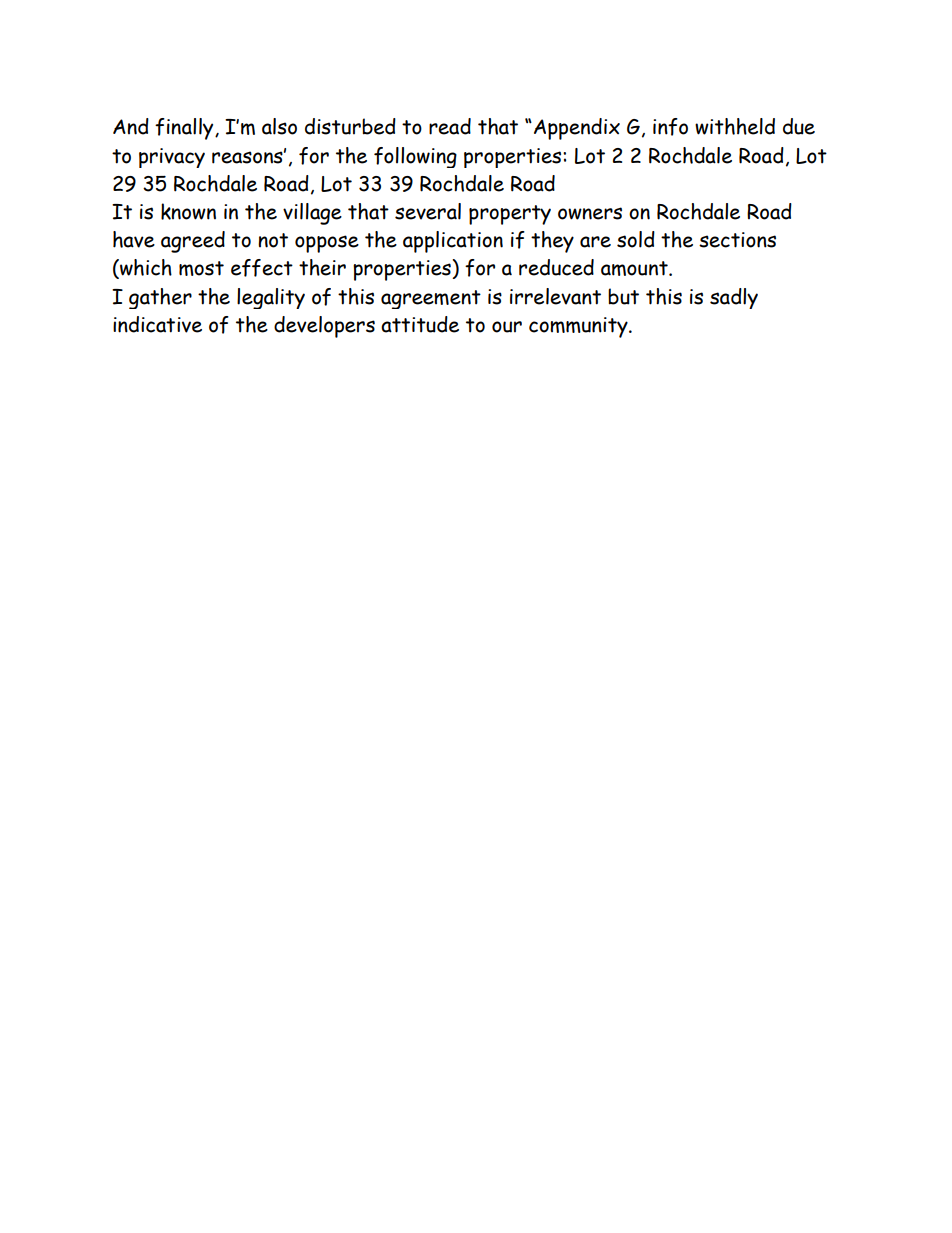 The width and height of the screenshot is (952, 1233). I want to click on finally, so click(185, 129).
